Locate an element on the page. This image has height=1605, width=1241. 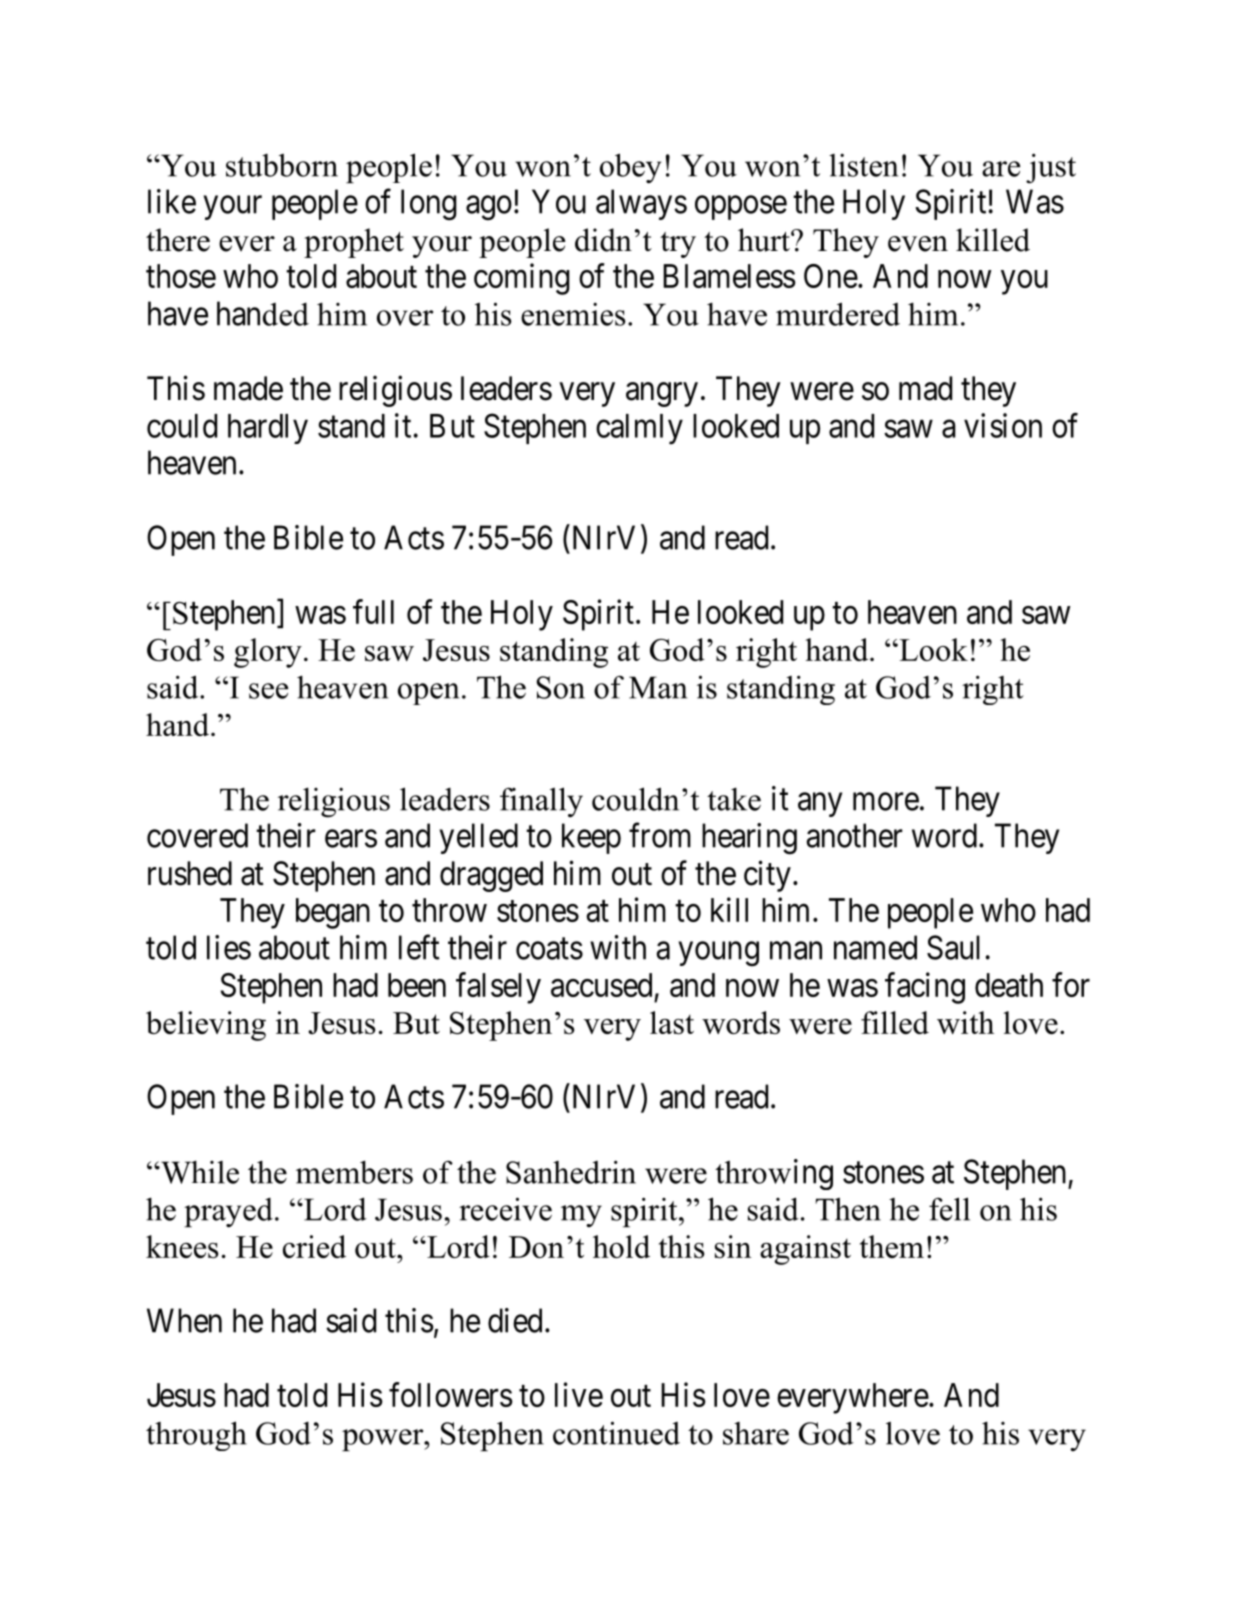
through is located at coordinates (196, 1436).
